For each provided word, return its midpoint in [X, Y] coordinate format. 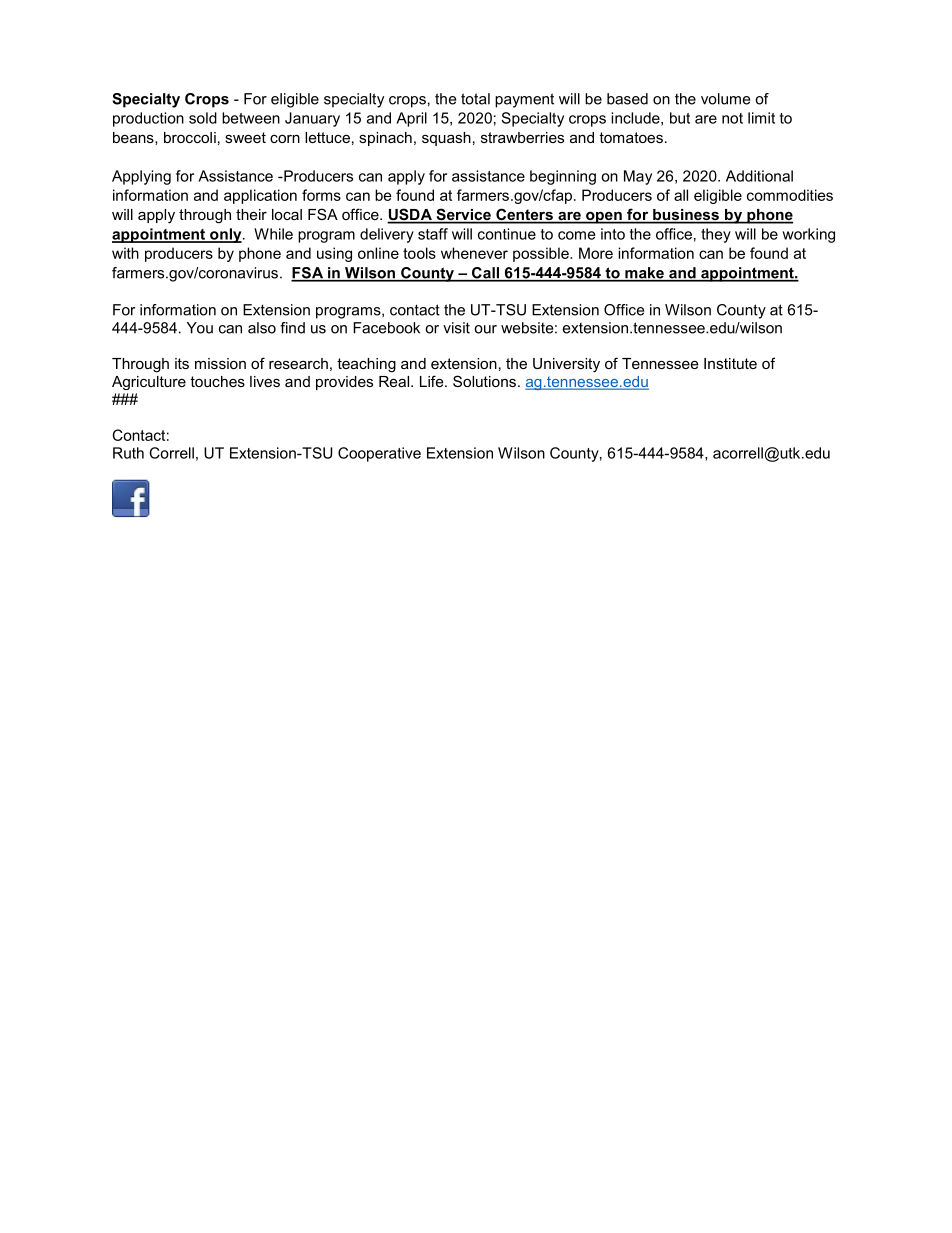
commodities [790, 195]
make [644, 274]
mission [220, 363]
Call [485, 274]
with [125, 253]
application [260, 196]
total [475, 99]
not [732, 118]
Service [463, 215]
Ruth [128, 453]
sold [203, 118]
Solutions [484, 381]
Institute [730, 363]
